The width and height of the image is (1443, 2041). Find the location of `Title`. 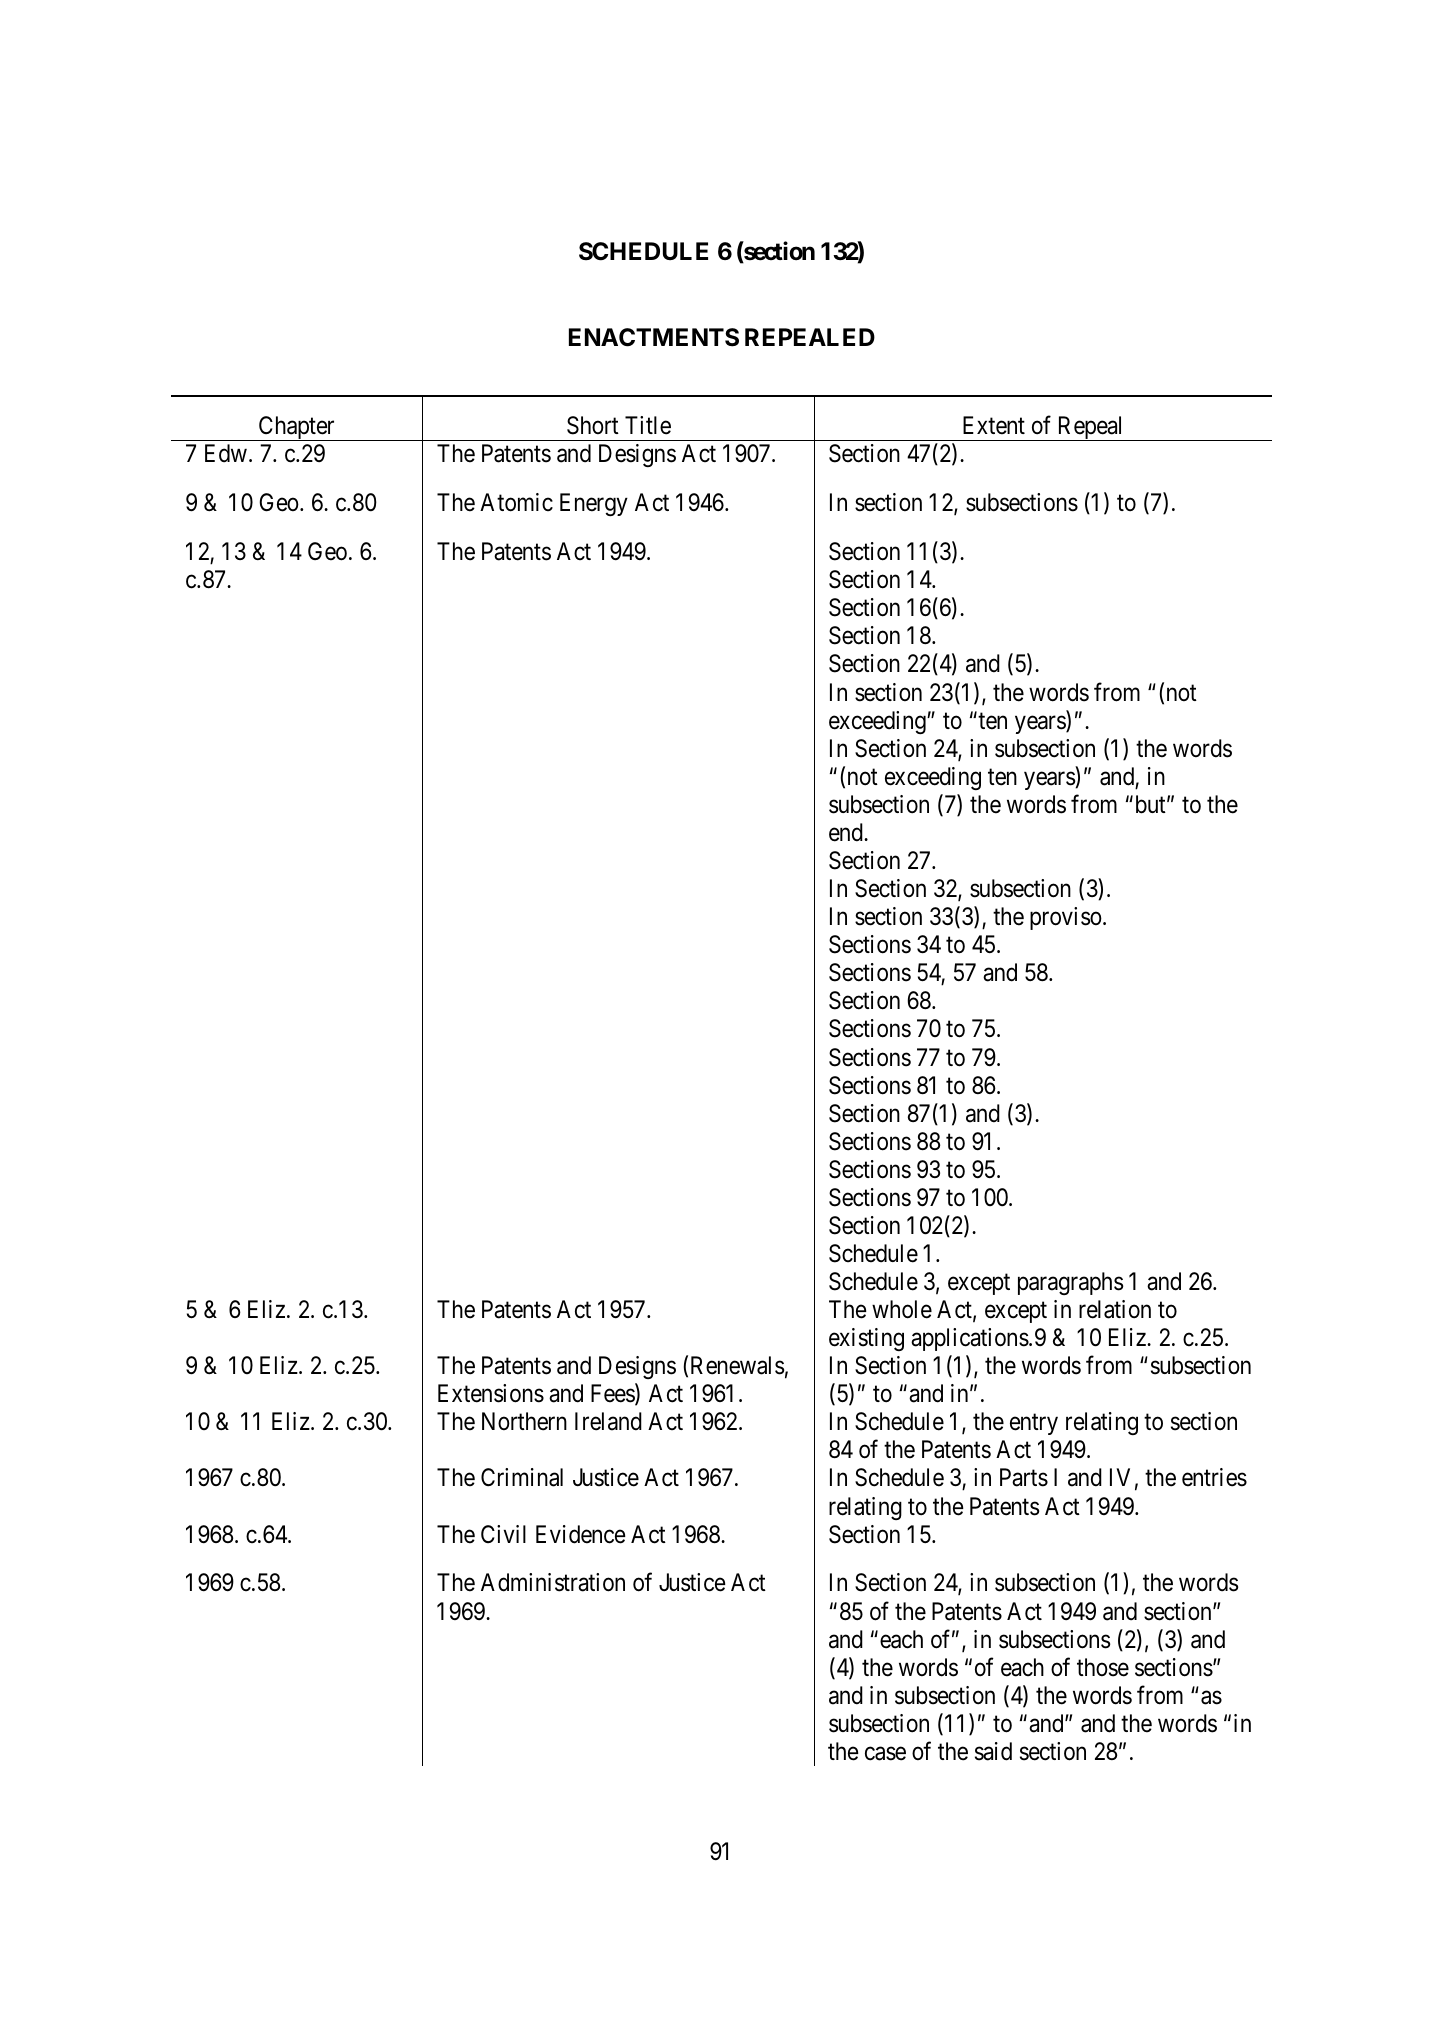

Title is located at coordinates (648, 425).
